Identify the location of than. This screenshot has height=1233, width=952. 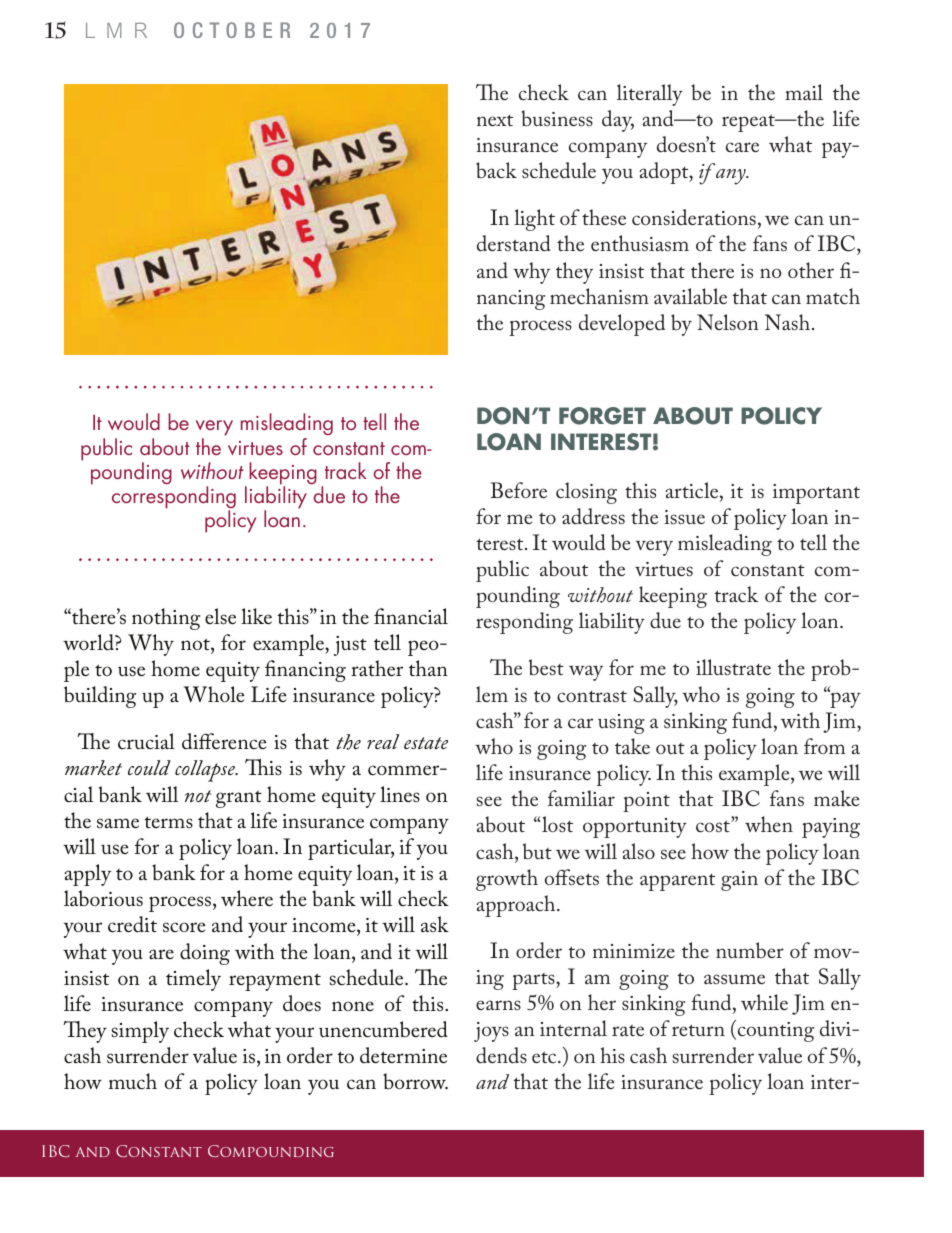
(428, 668).
